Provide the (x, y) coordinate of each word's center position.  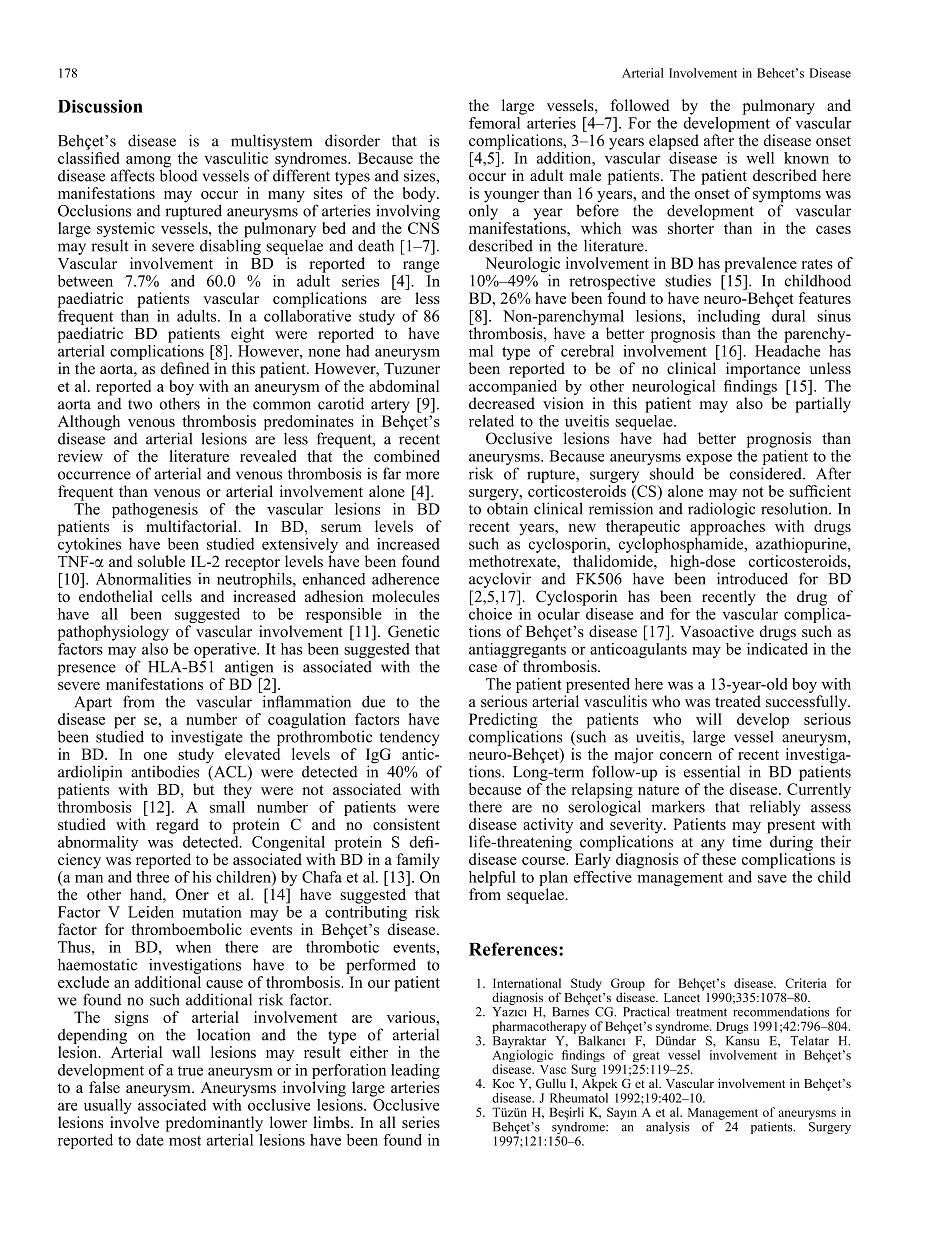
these (719, 859)
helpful (492, 878)
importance (763, 370)
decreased (502, 403)
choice (490, 612)
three (152, 875)
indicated (777, 647)
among (148, 163)
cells (177, 596)
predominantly (214, 1124)
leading (415, 1071)
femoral (496, 121)
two (140, 404)
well (760, 158)
